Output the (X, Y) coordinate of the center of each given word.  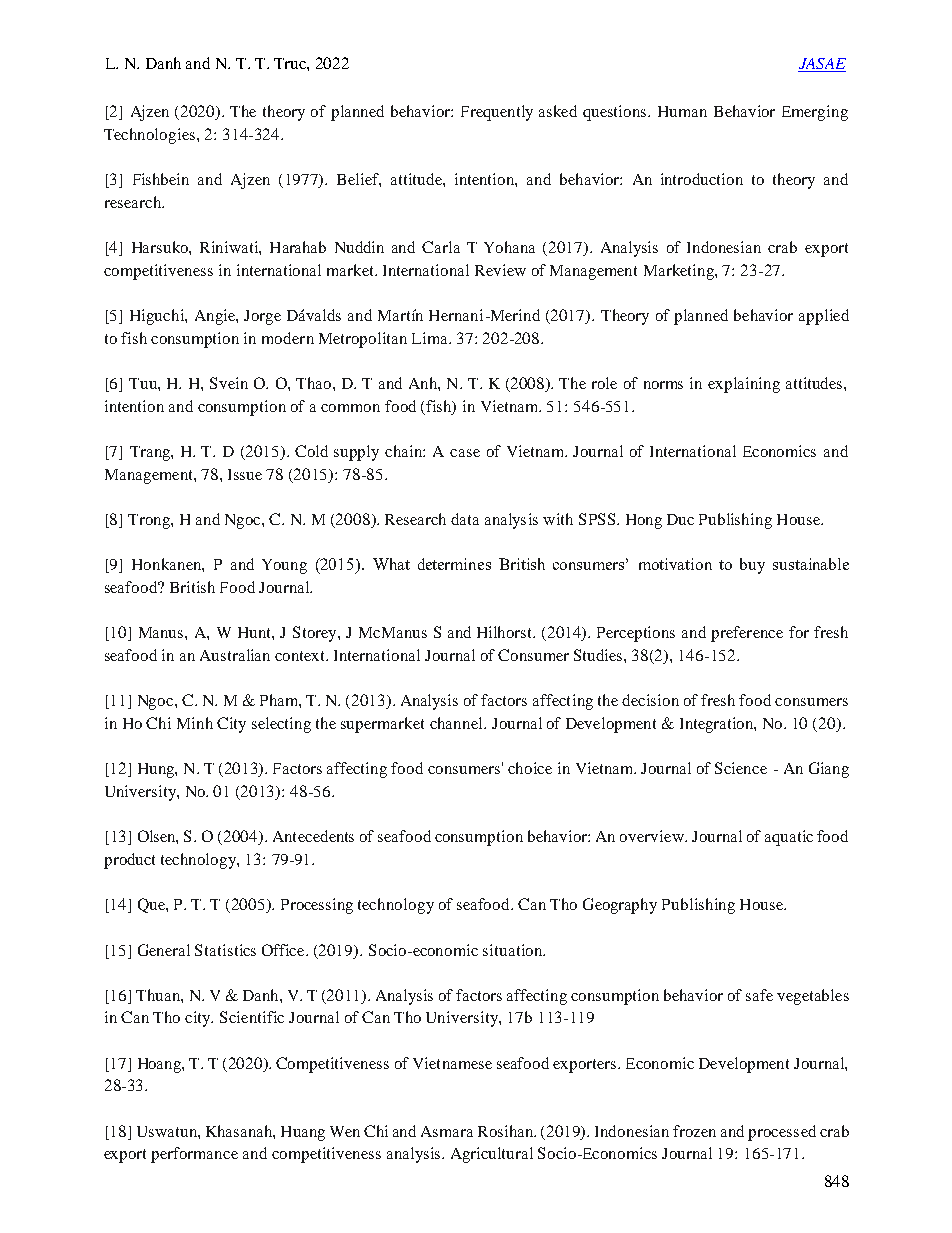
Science (741, 768)
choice (530, 768)
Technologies (151, 136)
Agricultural (492, 1155)
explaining (744, 385)
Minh (195, 723)
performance (194, 1155)
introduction (702, 179)
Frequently (497, 113)
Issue (245, 474)
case (465, 453)
